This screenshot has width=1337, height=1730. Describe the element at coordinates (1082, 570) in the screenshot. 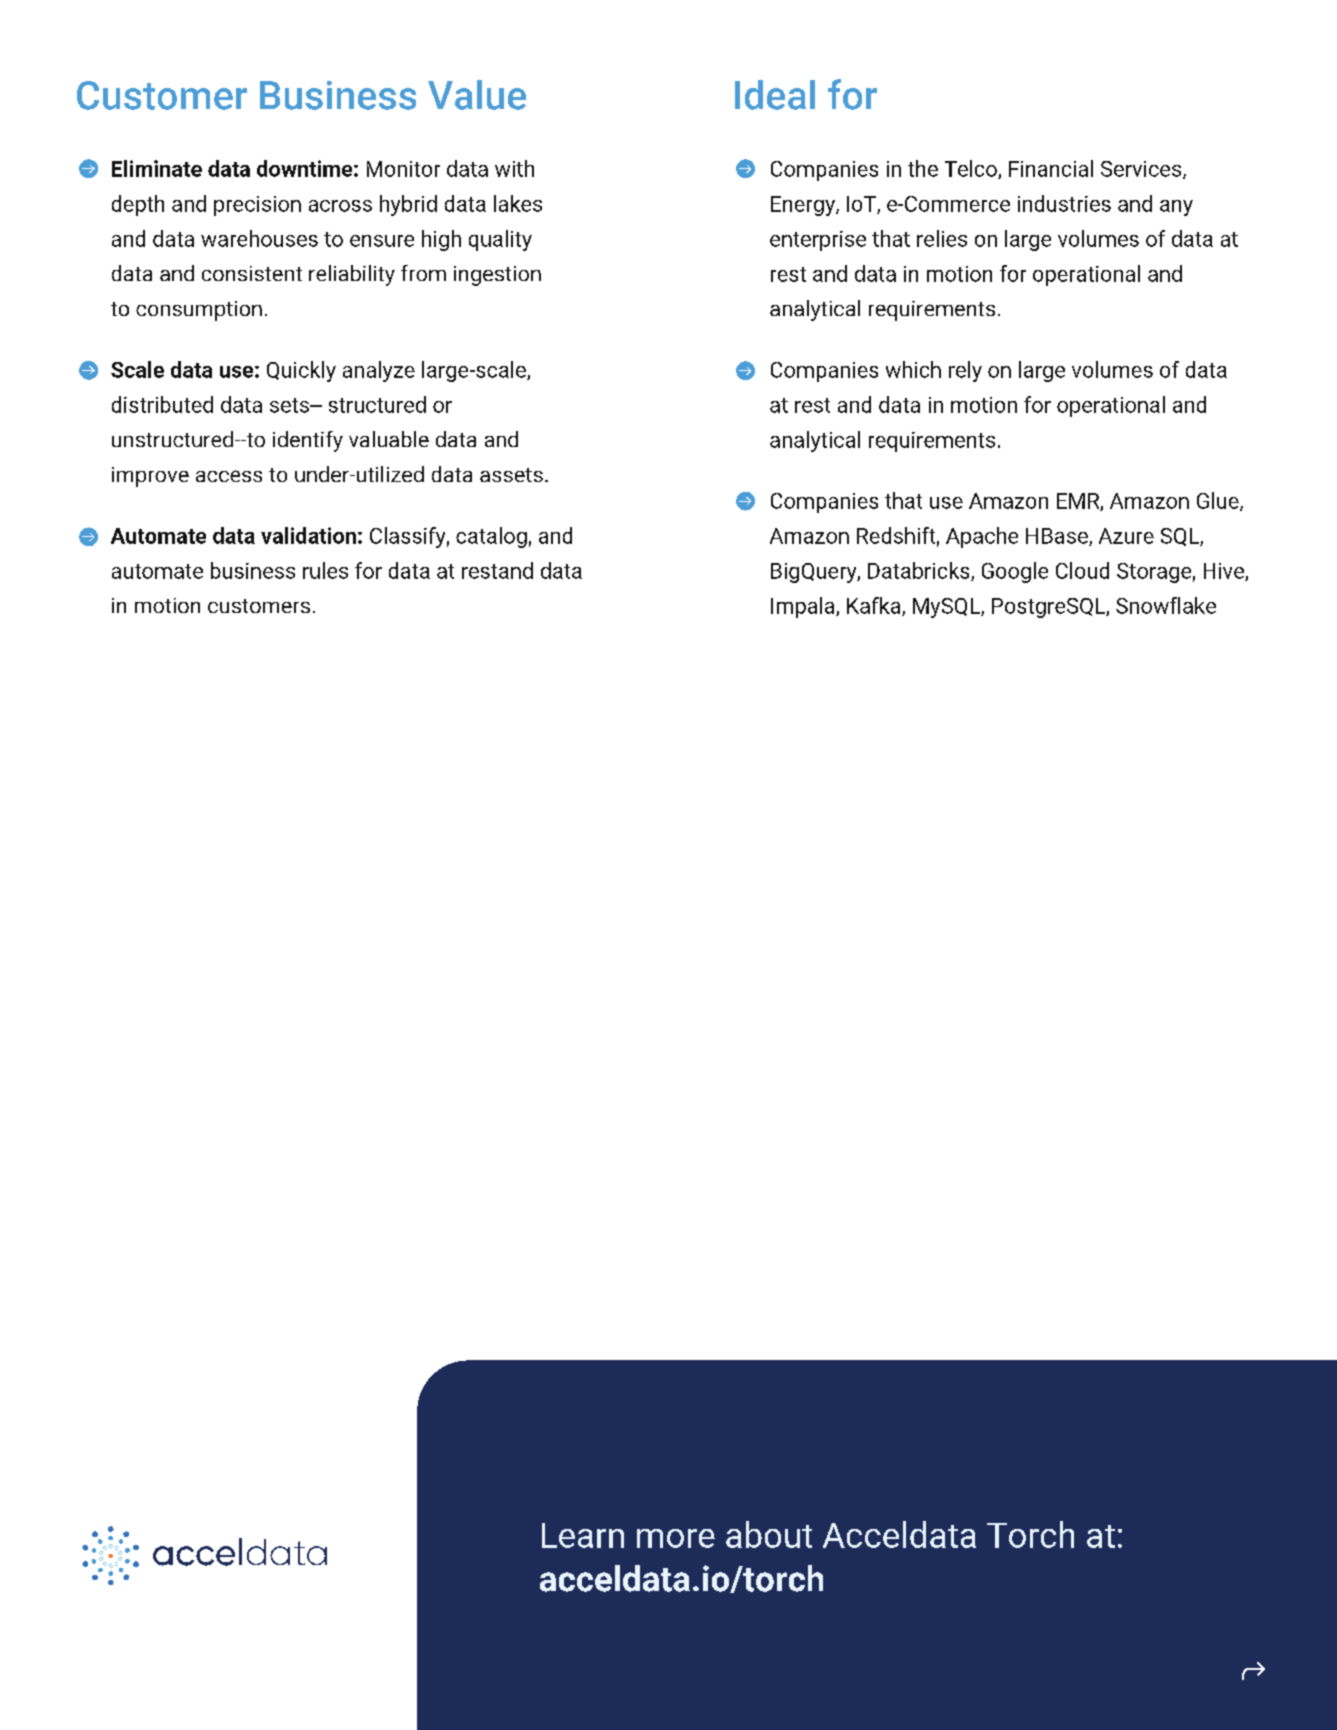

I see `Cloud` at that location.
